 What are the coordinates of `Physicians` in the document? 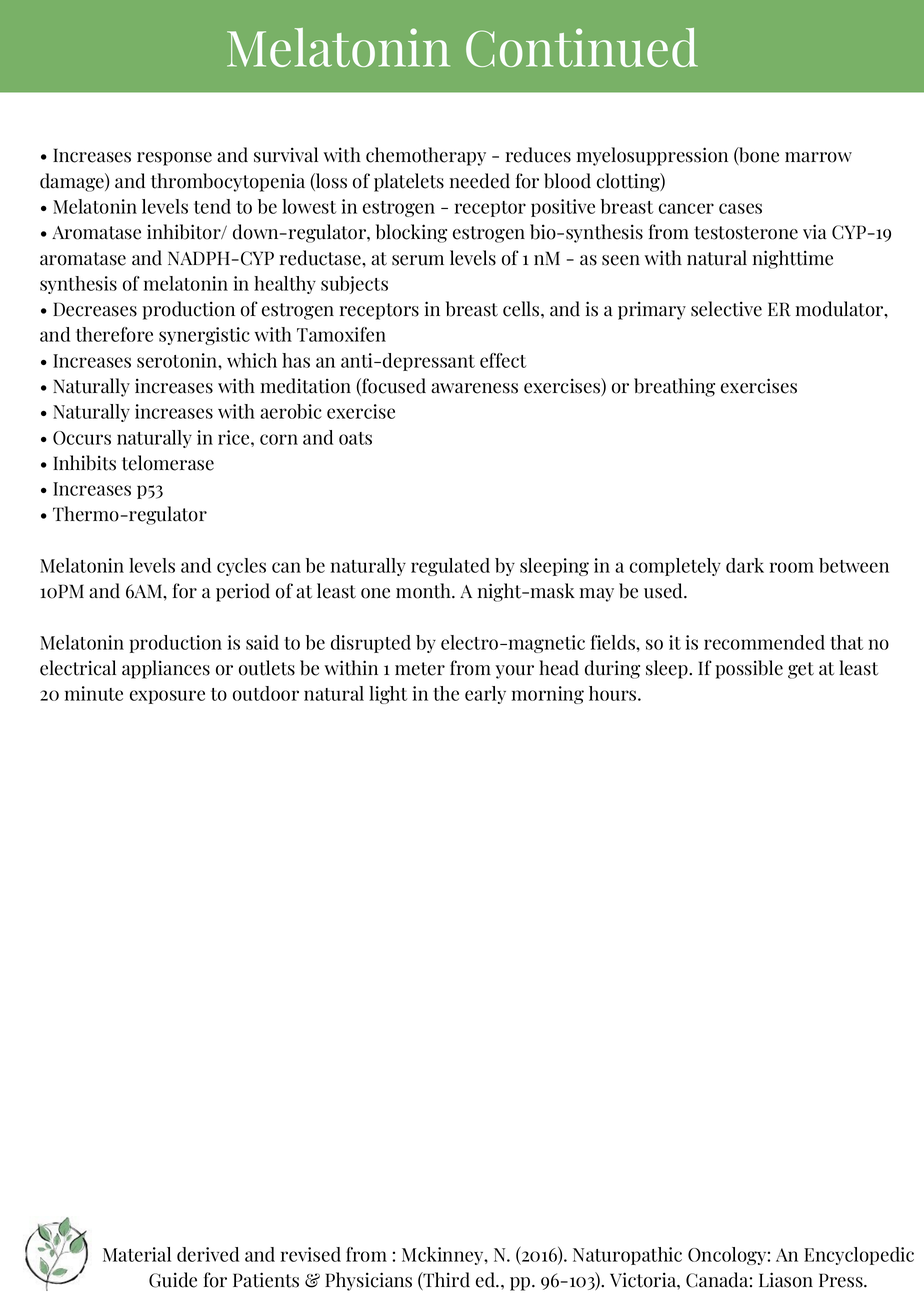 It's located at (368, 1281).
